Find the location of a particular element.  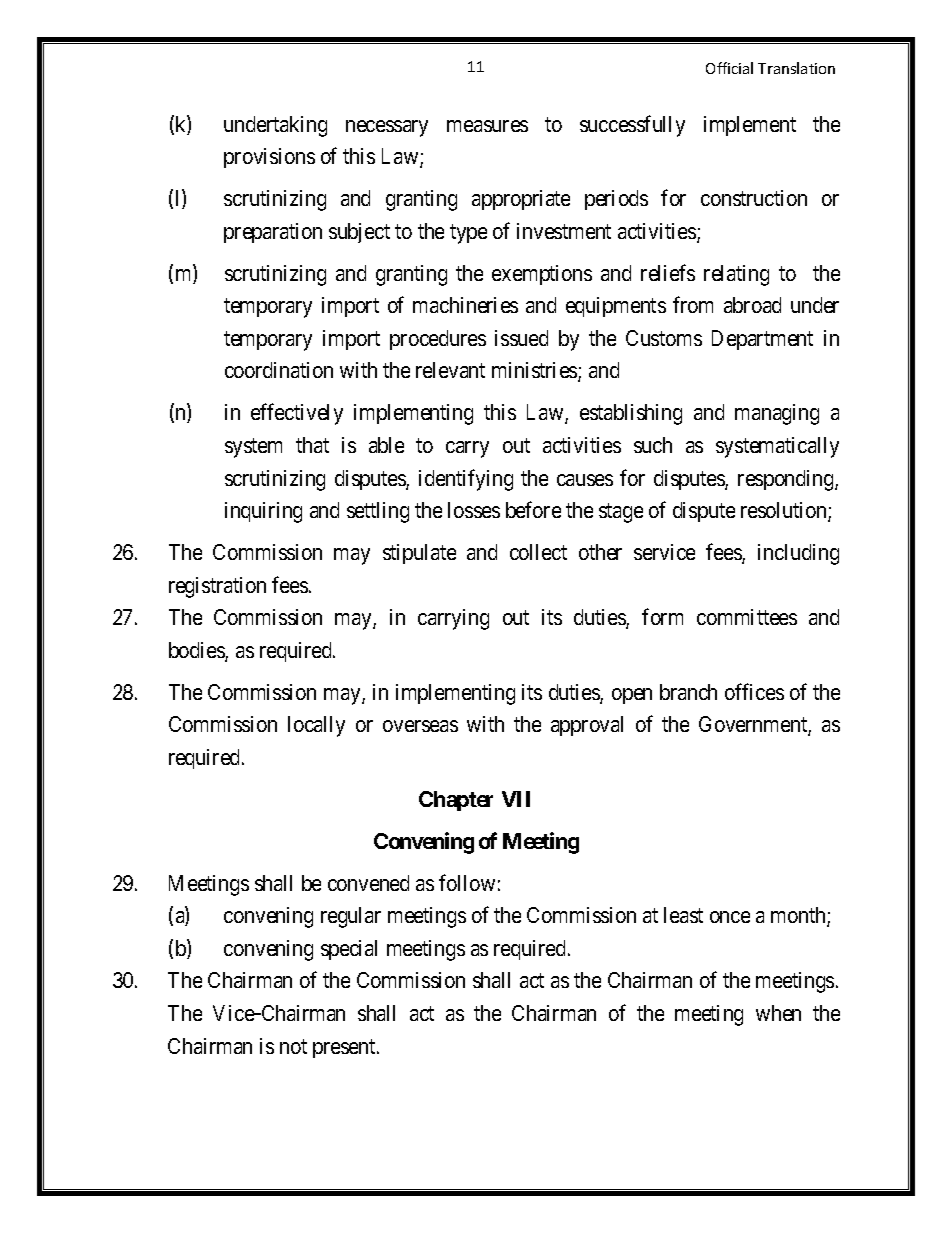

when is located at coordinates (778, 1013).
